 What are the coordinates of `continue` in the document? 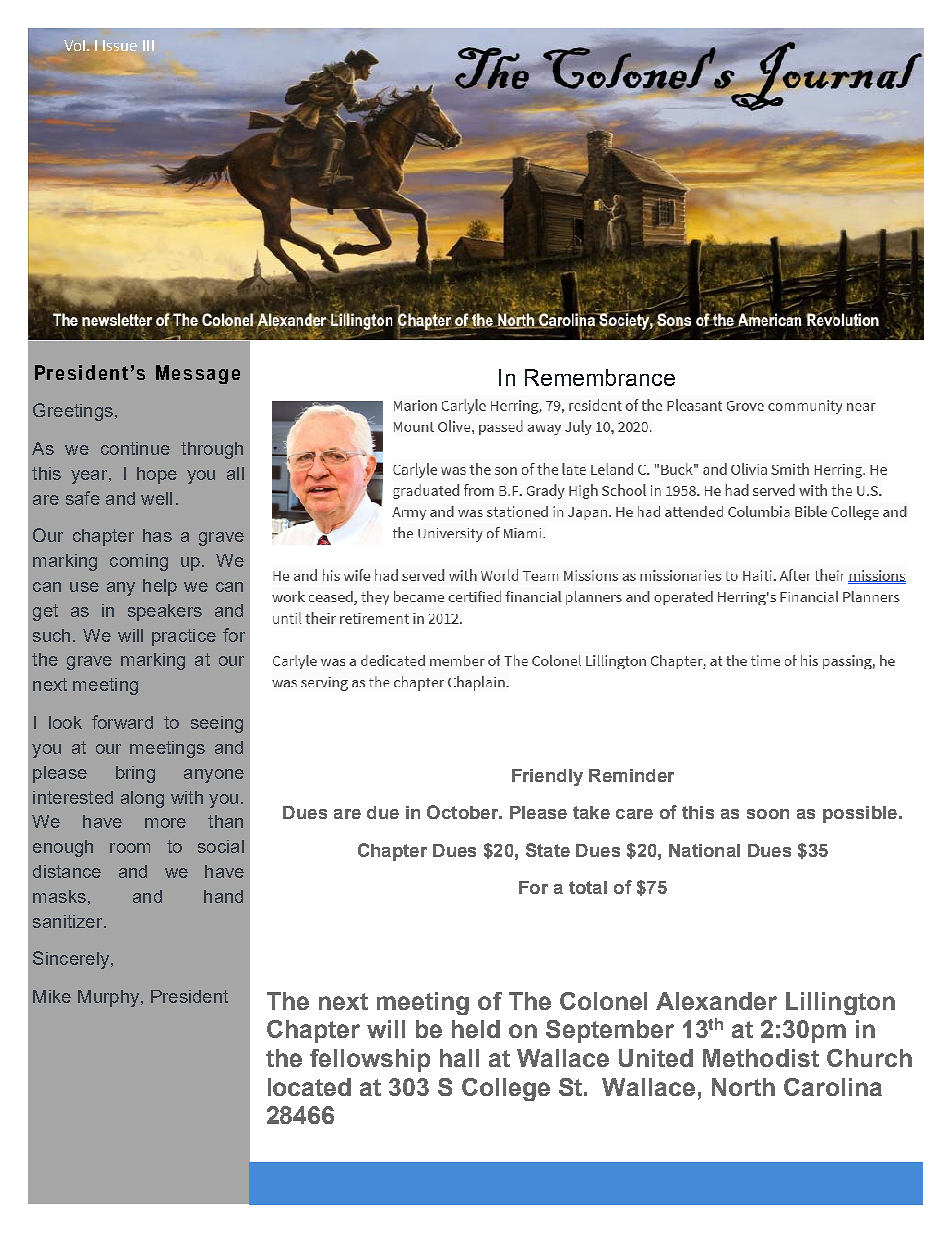 It's located at (135, 448).
